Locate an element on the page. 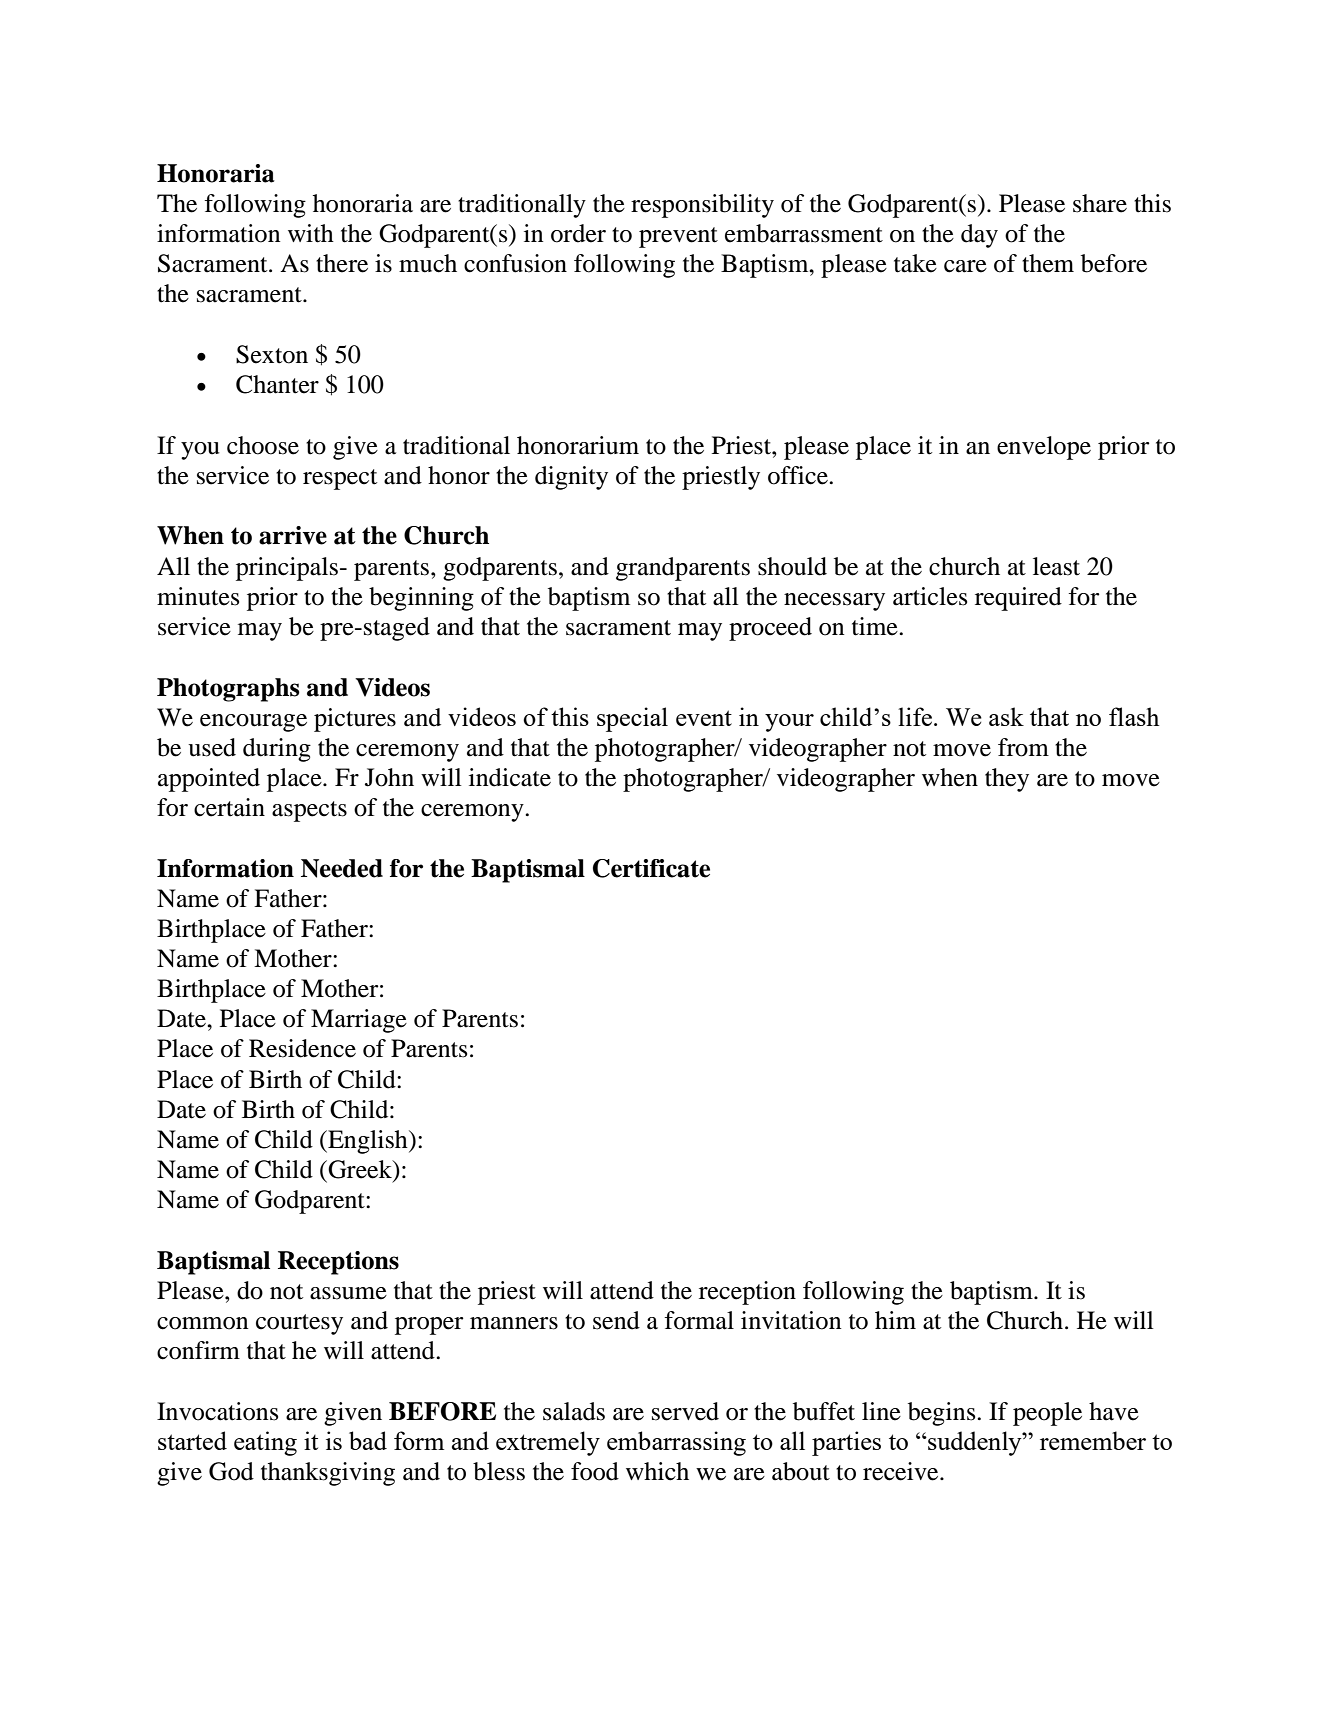 The height and width of the page is (1729, 1336). them is located at coordinates (1048, 263).
